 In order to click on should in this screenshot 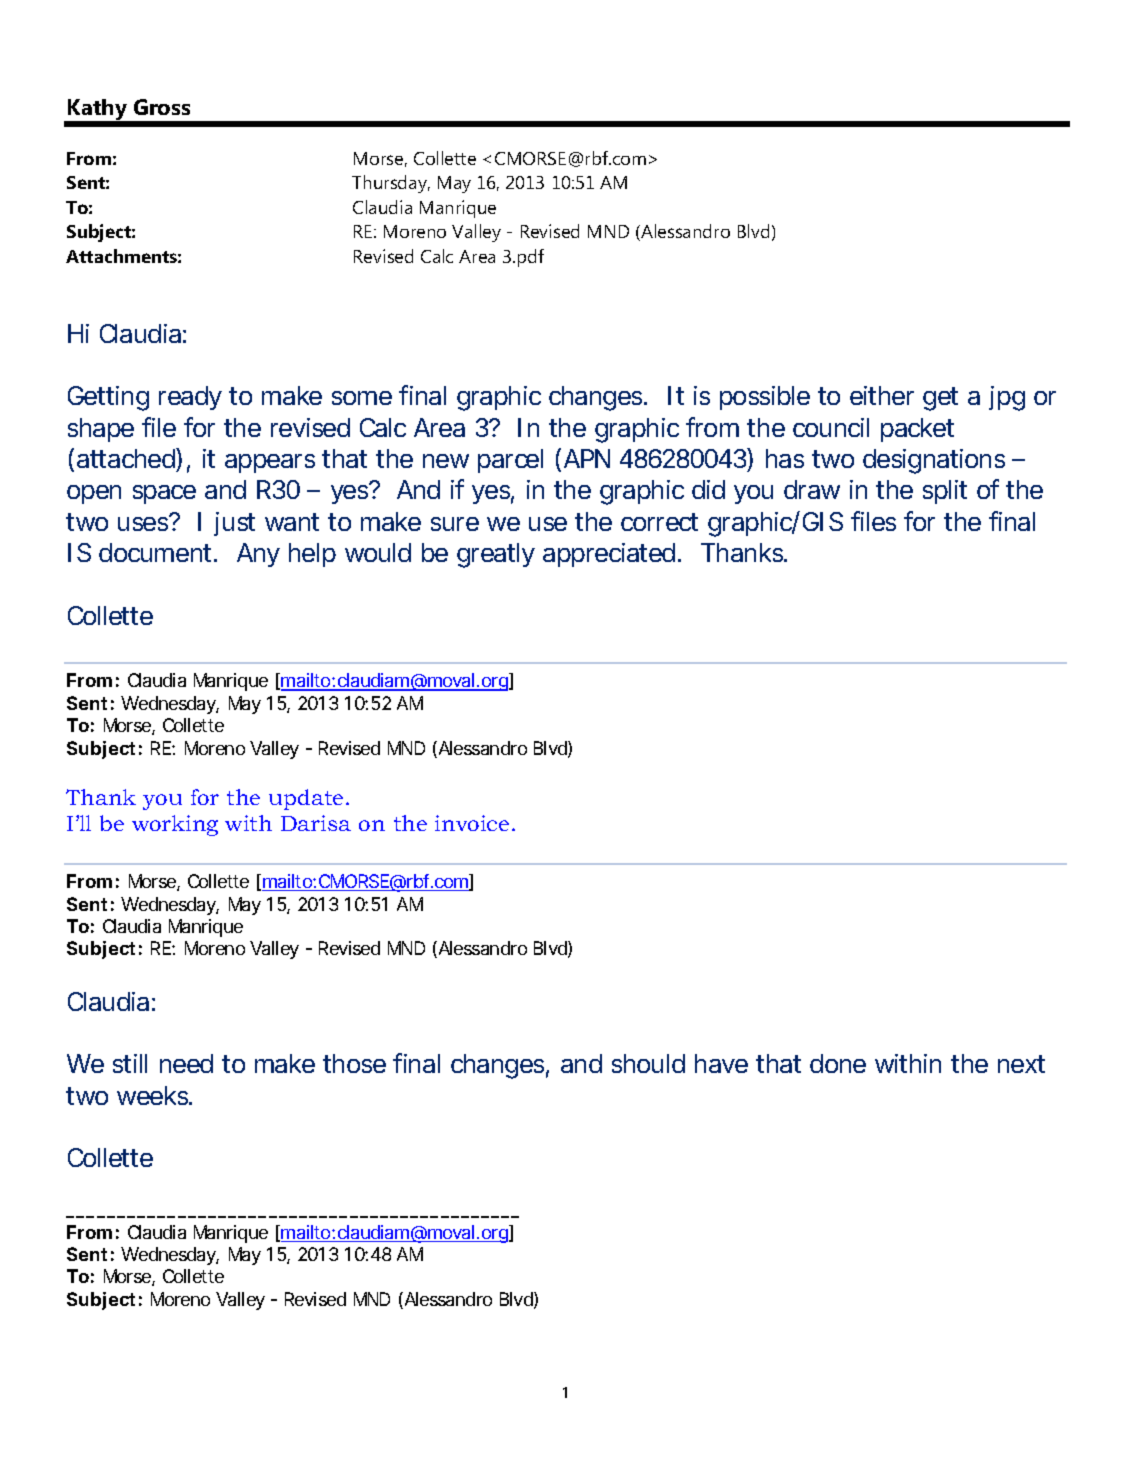, I will do `click(648, 1063)`.
